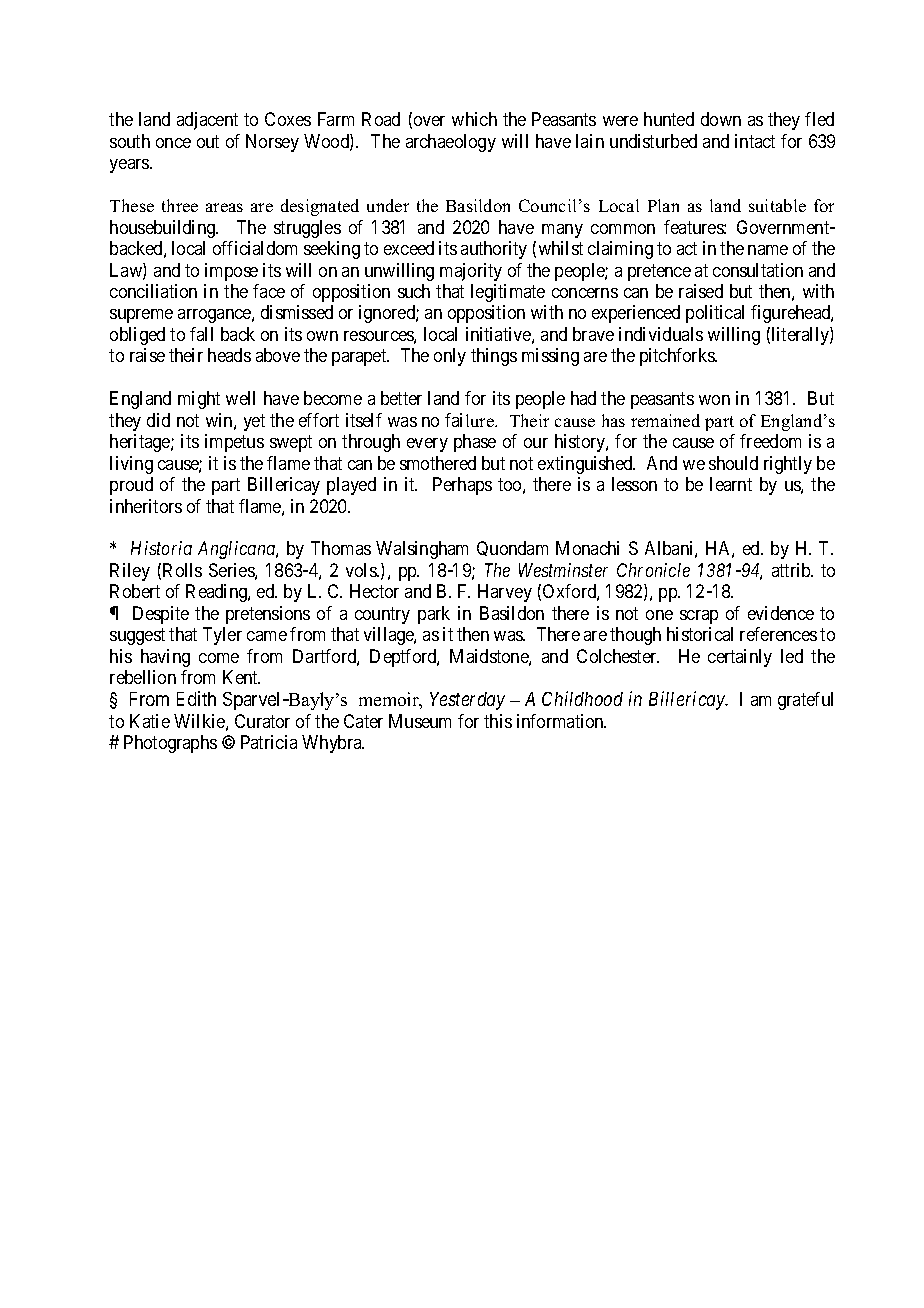 This screenshot has width=924, height=1308. Describe the element at coordinates (475, 443) in the screenshot. I see `phase` at that location.
